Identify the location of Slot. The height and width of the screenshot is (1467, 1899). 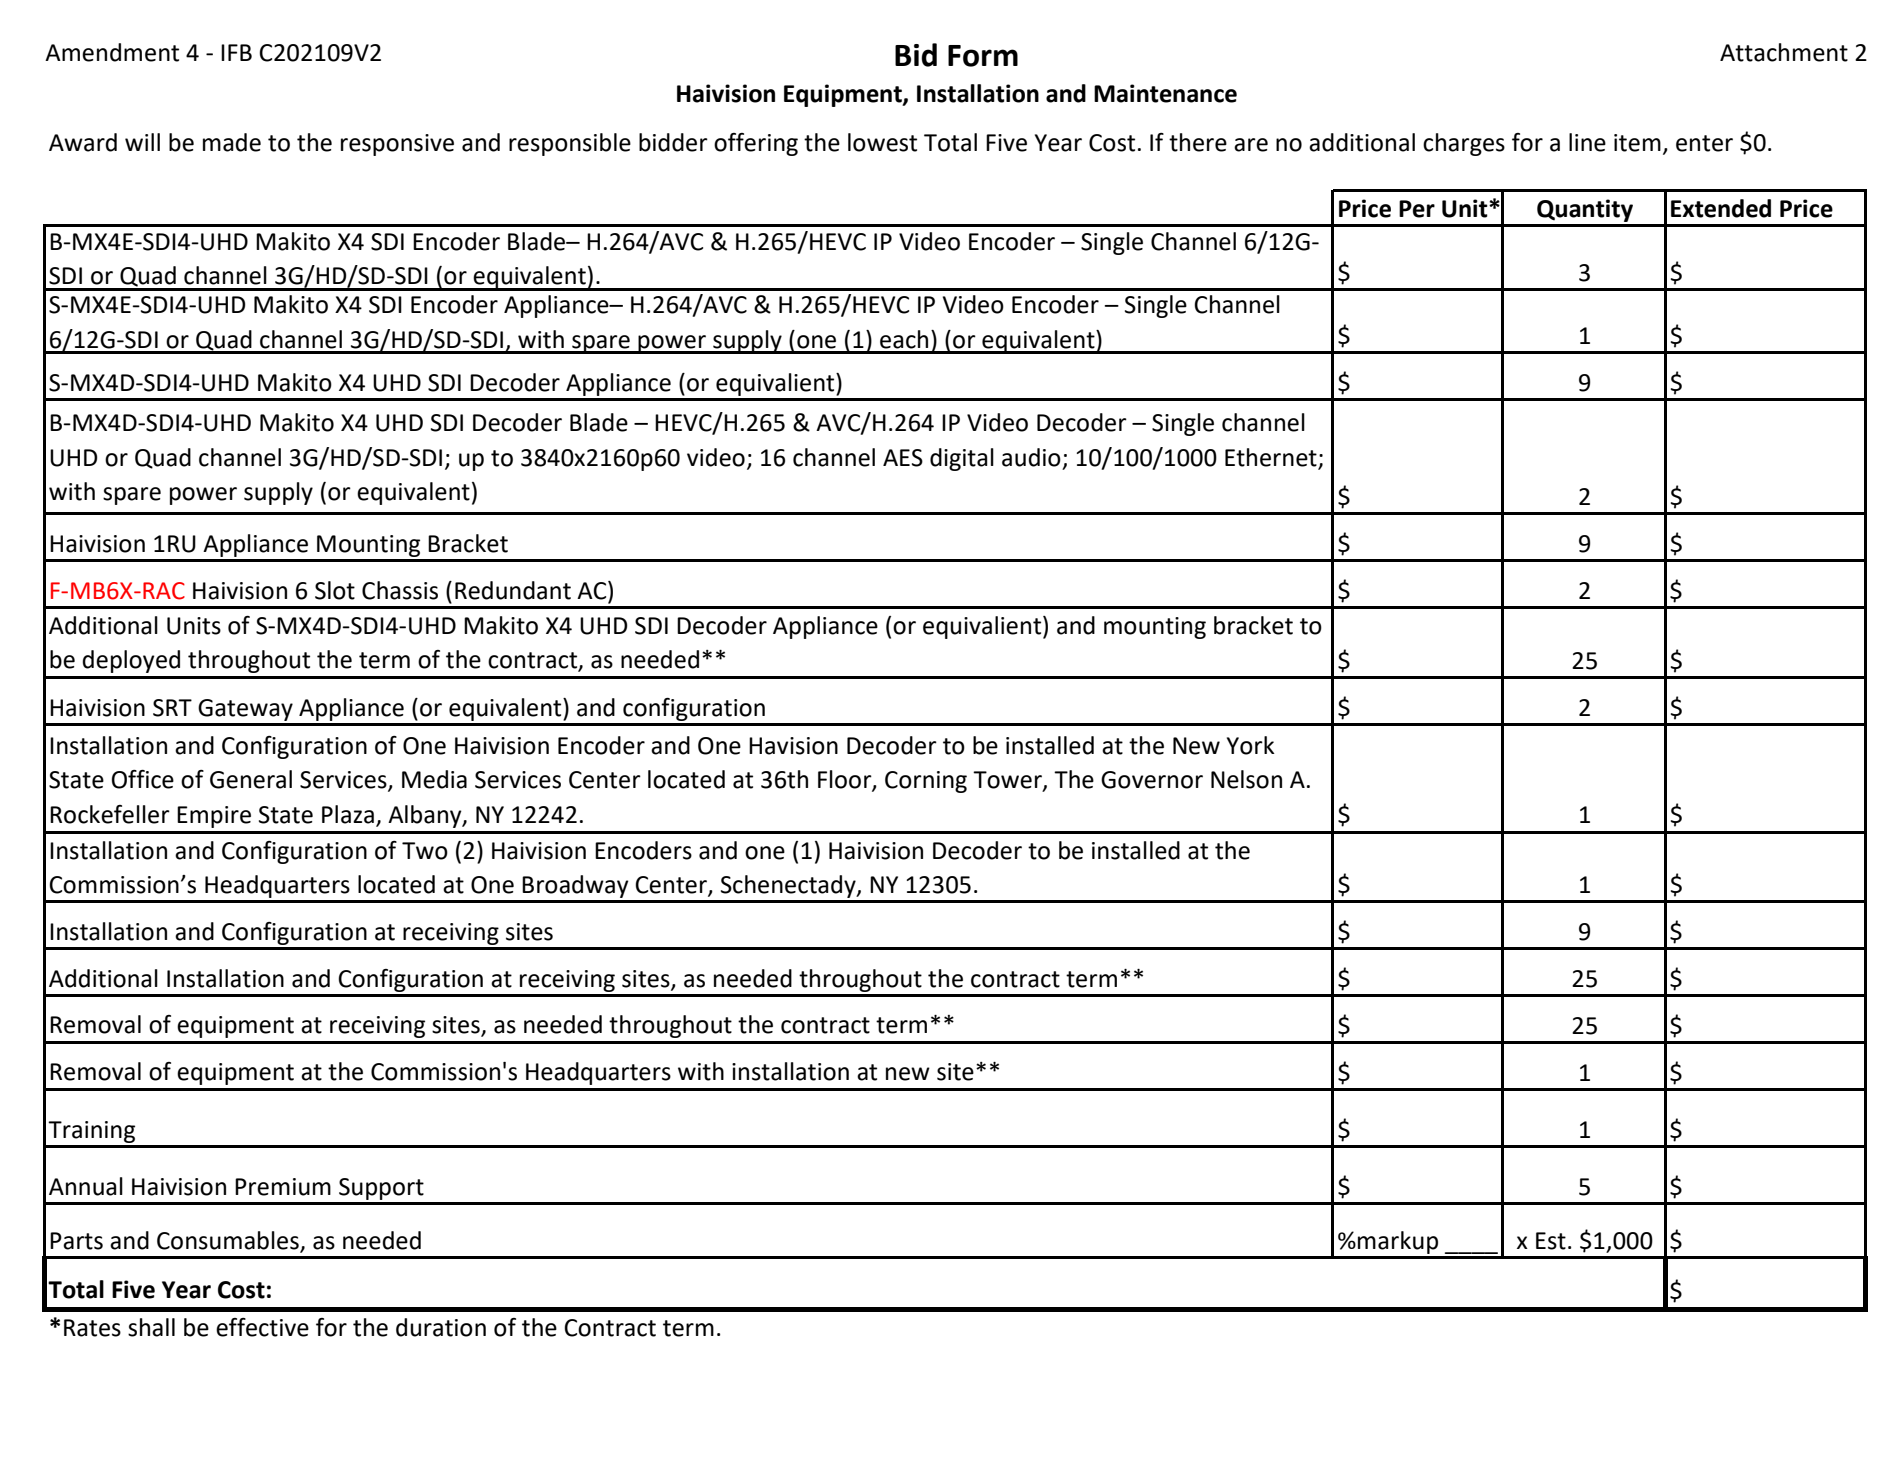
(335, 590).
